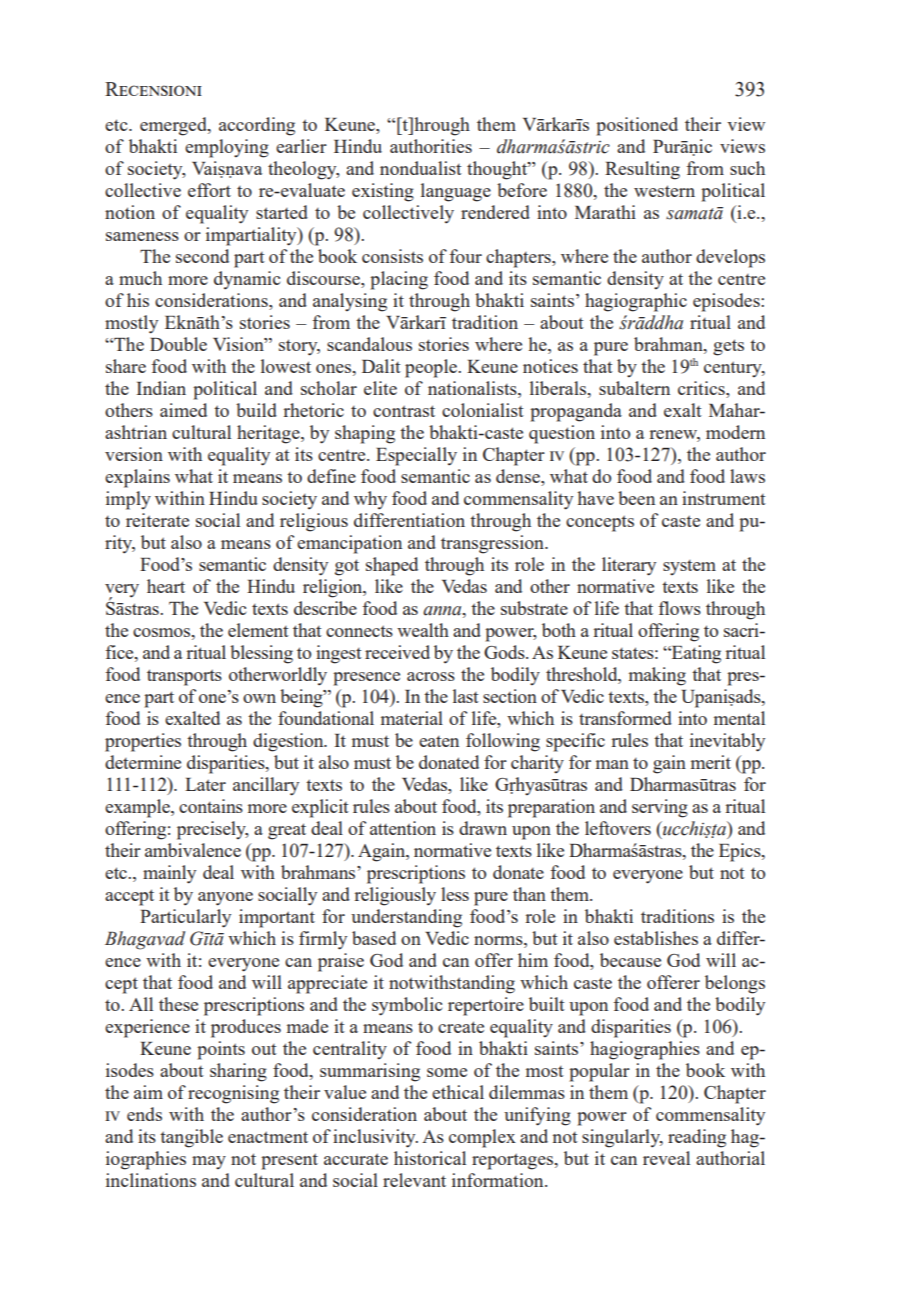 Image resolution: width=906 pixels, height=1316 pixels. Describe the element at coordinates (456, 192) in the screenshot. I see `language` at that location.
